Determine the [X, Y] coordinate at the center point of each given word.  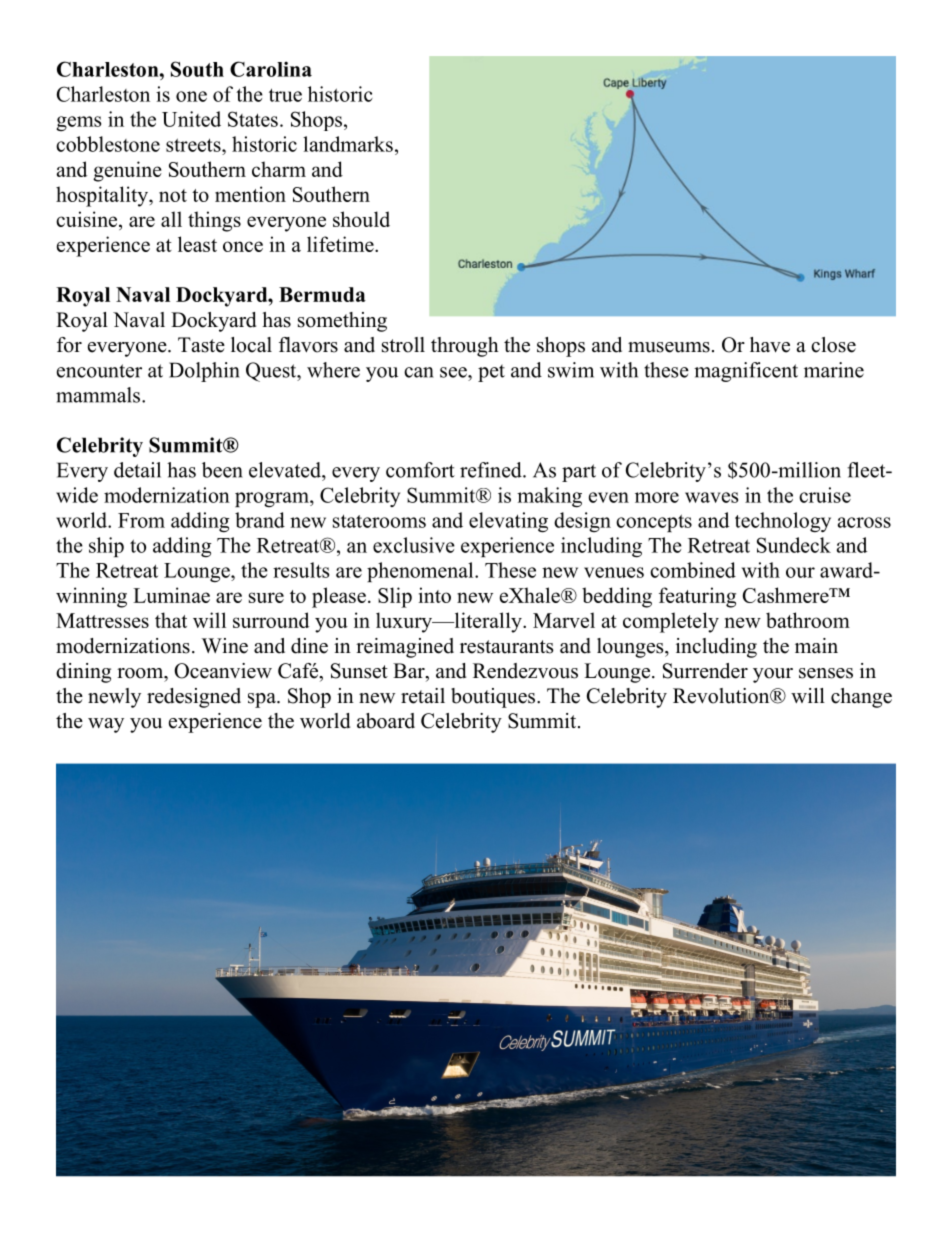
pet [491, 373]
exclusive [414, 545]
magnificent [746, 372]
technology [783, 522]
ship [106, 547]
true [285, 95]
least [197, 244]
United [191, 119]
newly [114, 698]
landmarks [348, 144]
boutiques [494, 698]
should [361, 219]
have [770, 345]
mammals [99, 395]
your [773, 675]
